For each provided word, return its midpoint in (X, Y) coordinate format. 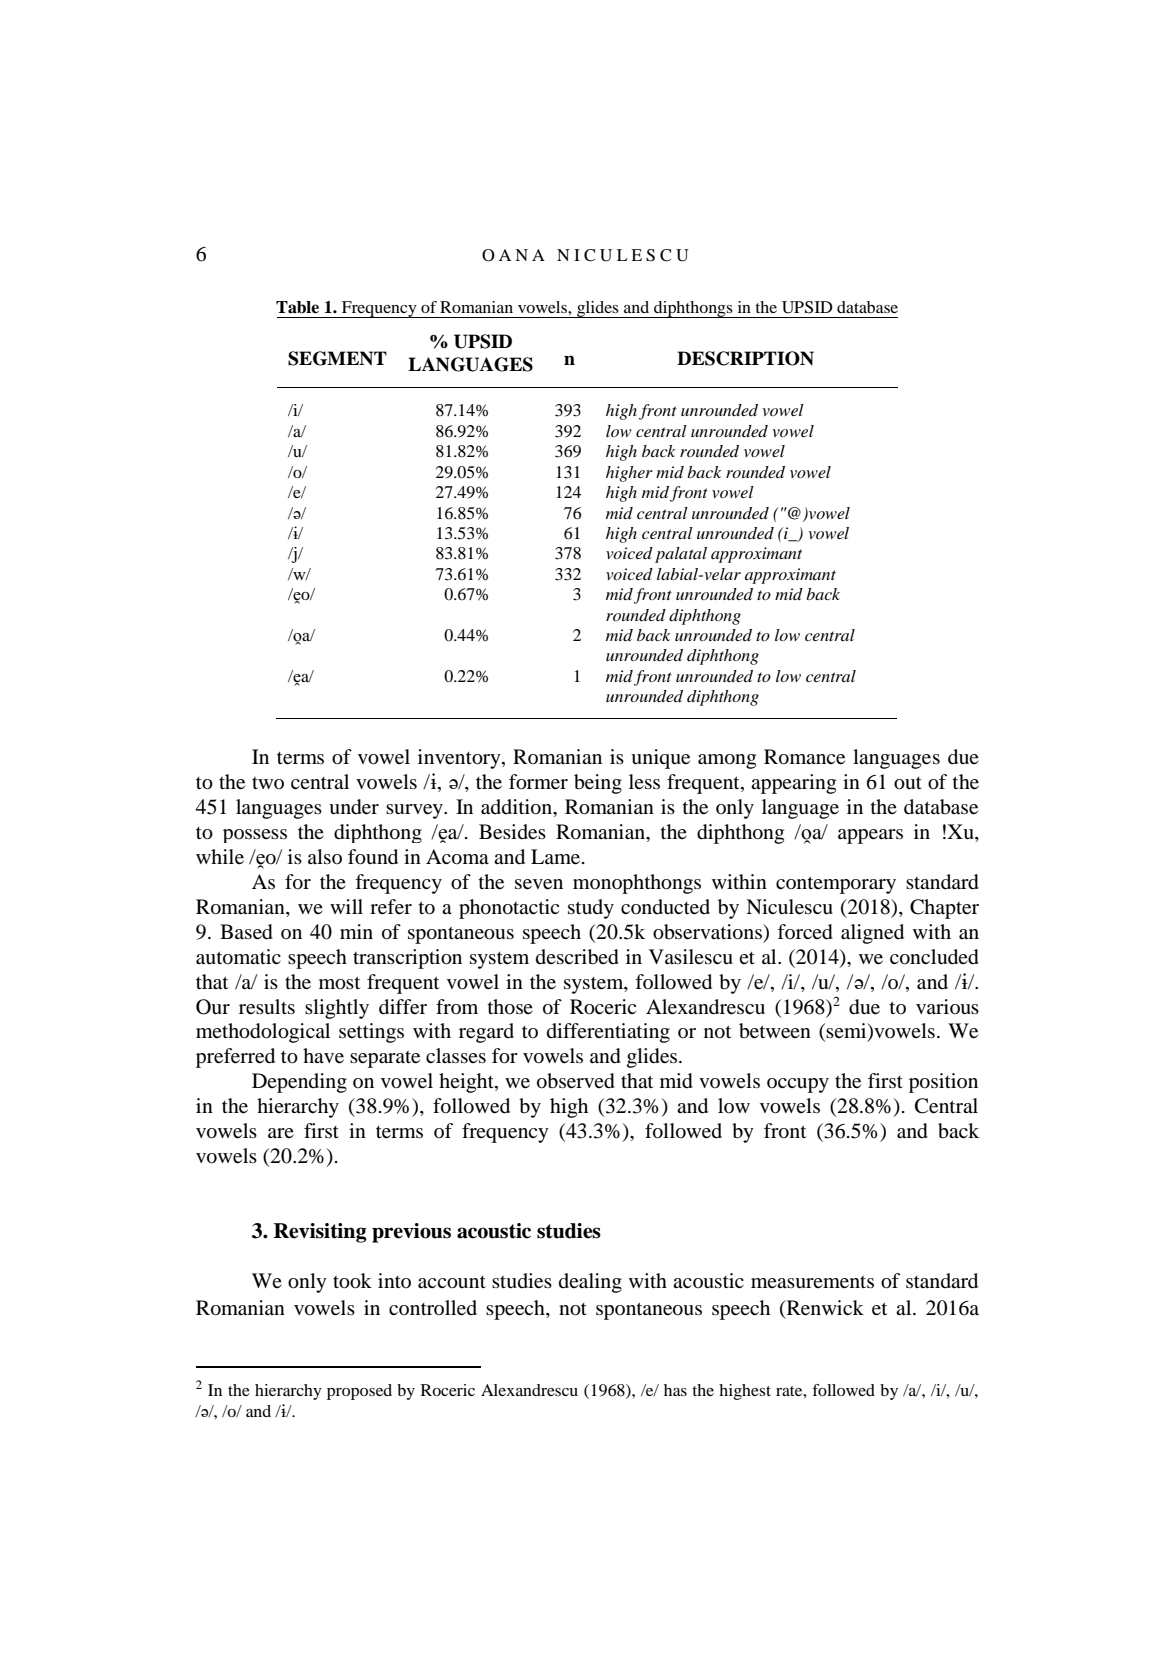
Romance (804, 757)
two (268, 783)
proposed (359, 1392)
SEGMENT (337, 358)
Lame (555, 857)
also (325, 856)
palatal (681, 555)
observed (576, 1081)
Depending (299, 1083)
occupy (798, 1085)
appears (870, 836)
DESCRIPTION (745, 358)
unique (660, 759)
